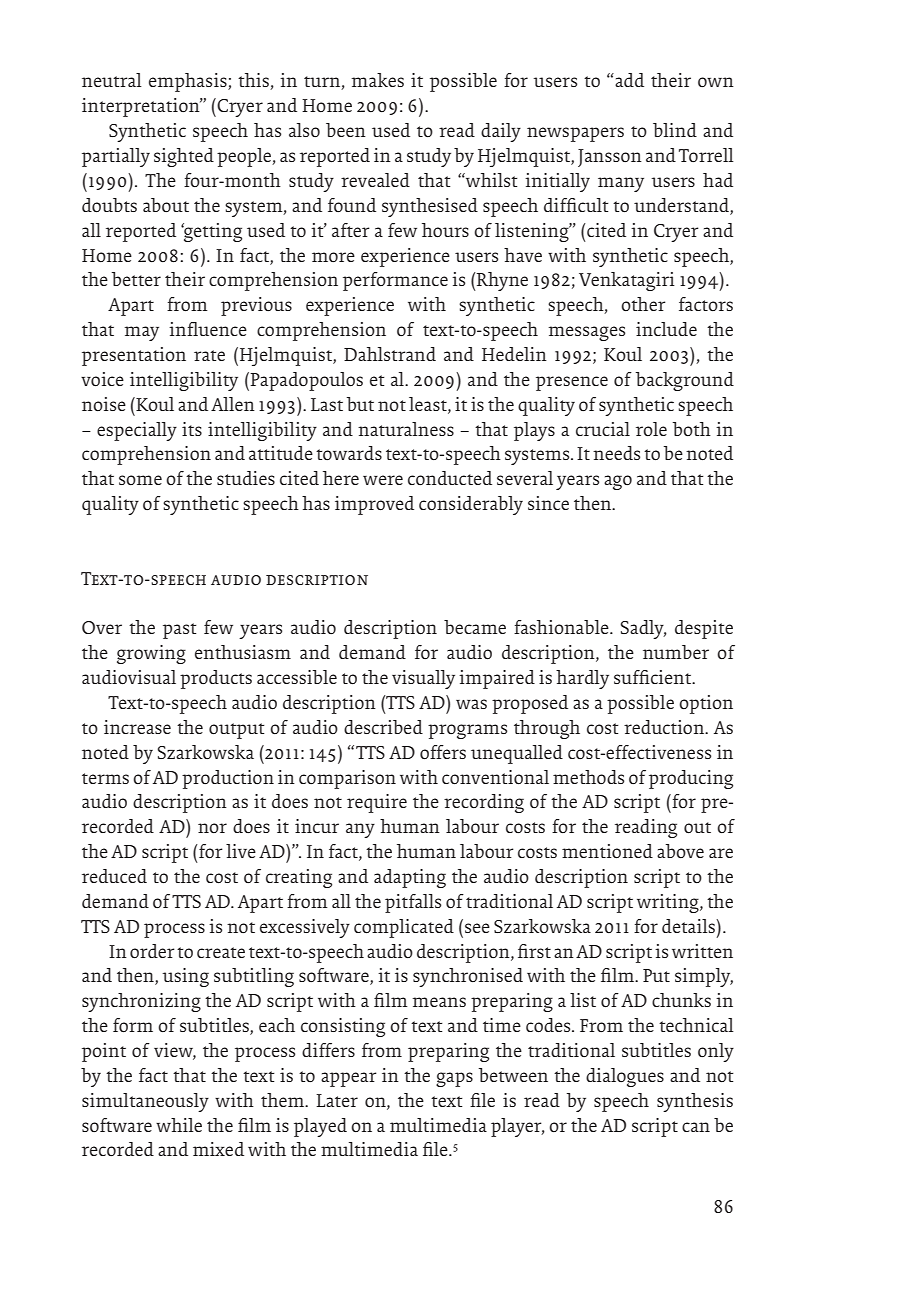  Describe the element at coordinates (675, 130) in the document. I see `blind` at that location.
